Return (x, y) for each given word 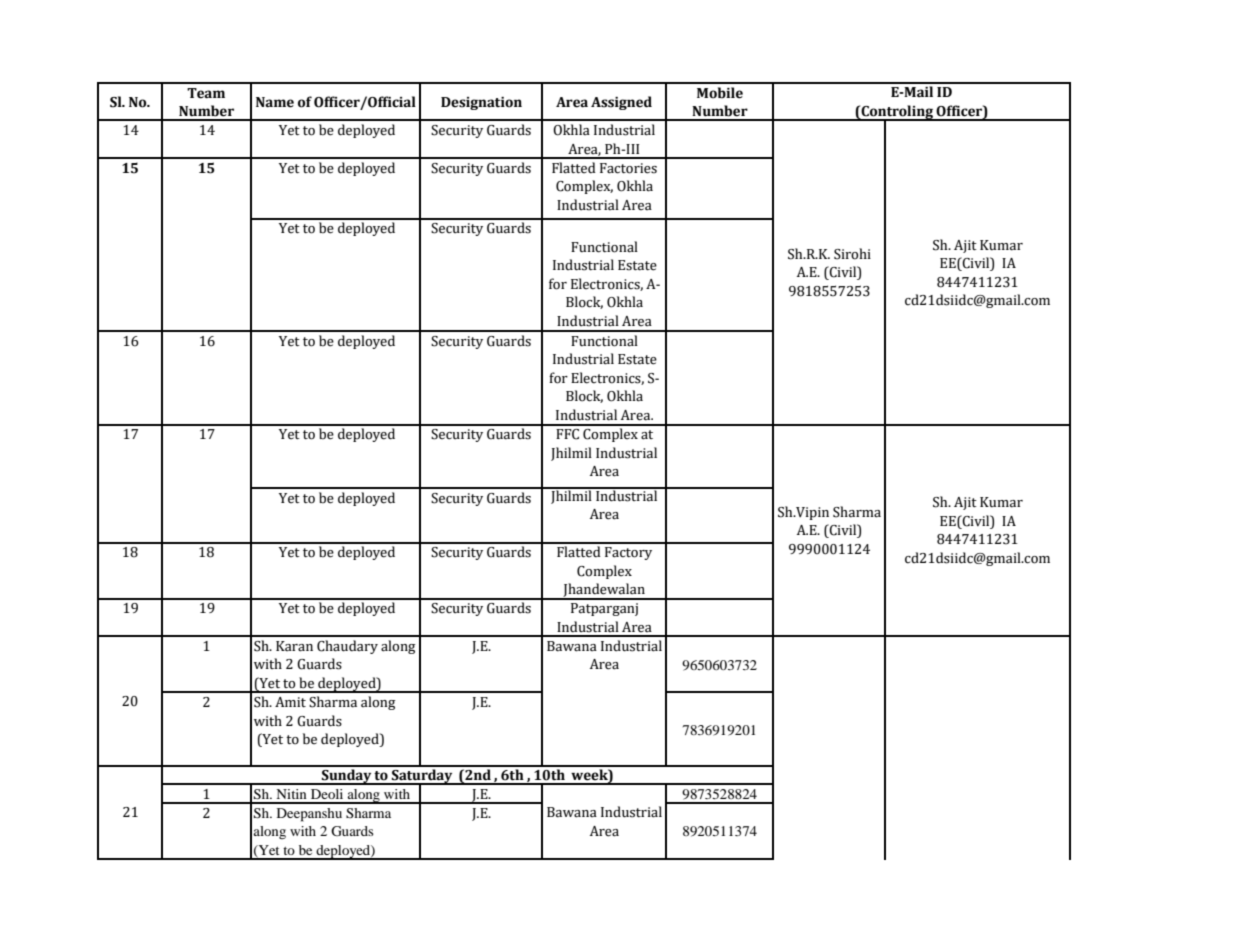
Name (275, 102)
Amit (290, 702)
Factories (628, 168)
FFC (567, 434)
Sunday (346, 777)
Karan (294, 646)
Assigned (621, 103)
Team (206, 93)
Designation (481, 103)
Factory (628, 553)
